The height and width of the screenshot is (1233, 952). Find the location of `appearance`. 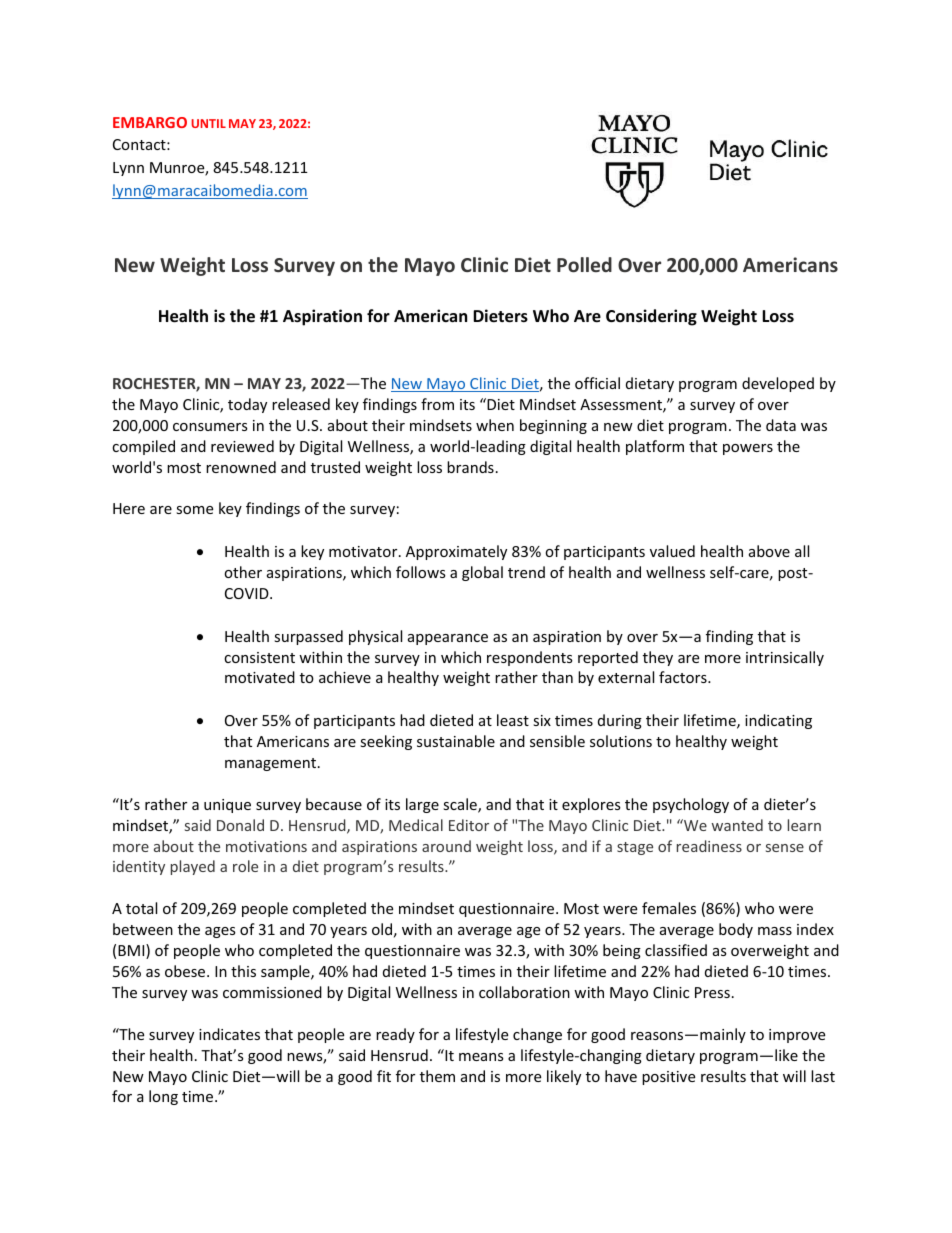

appearance is located at coordinates (448, 639).
